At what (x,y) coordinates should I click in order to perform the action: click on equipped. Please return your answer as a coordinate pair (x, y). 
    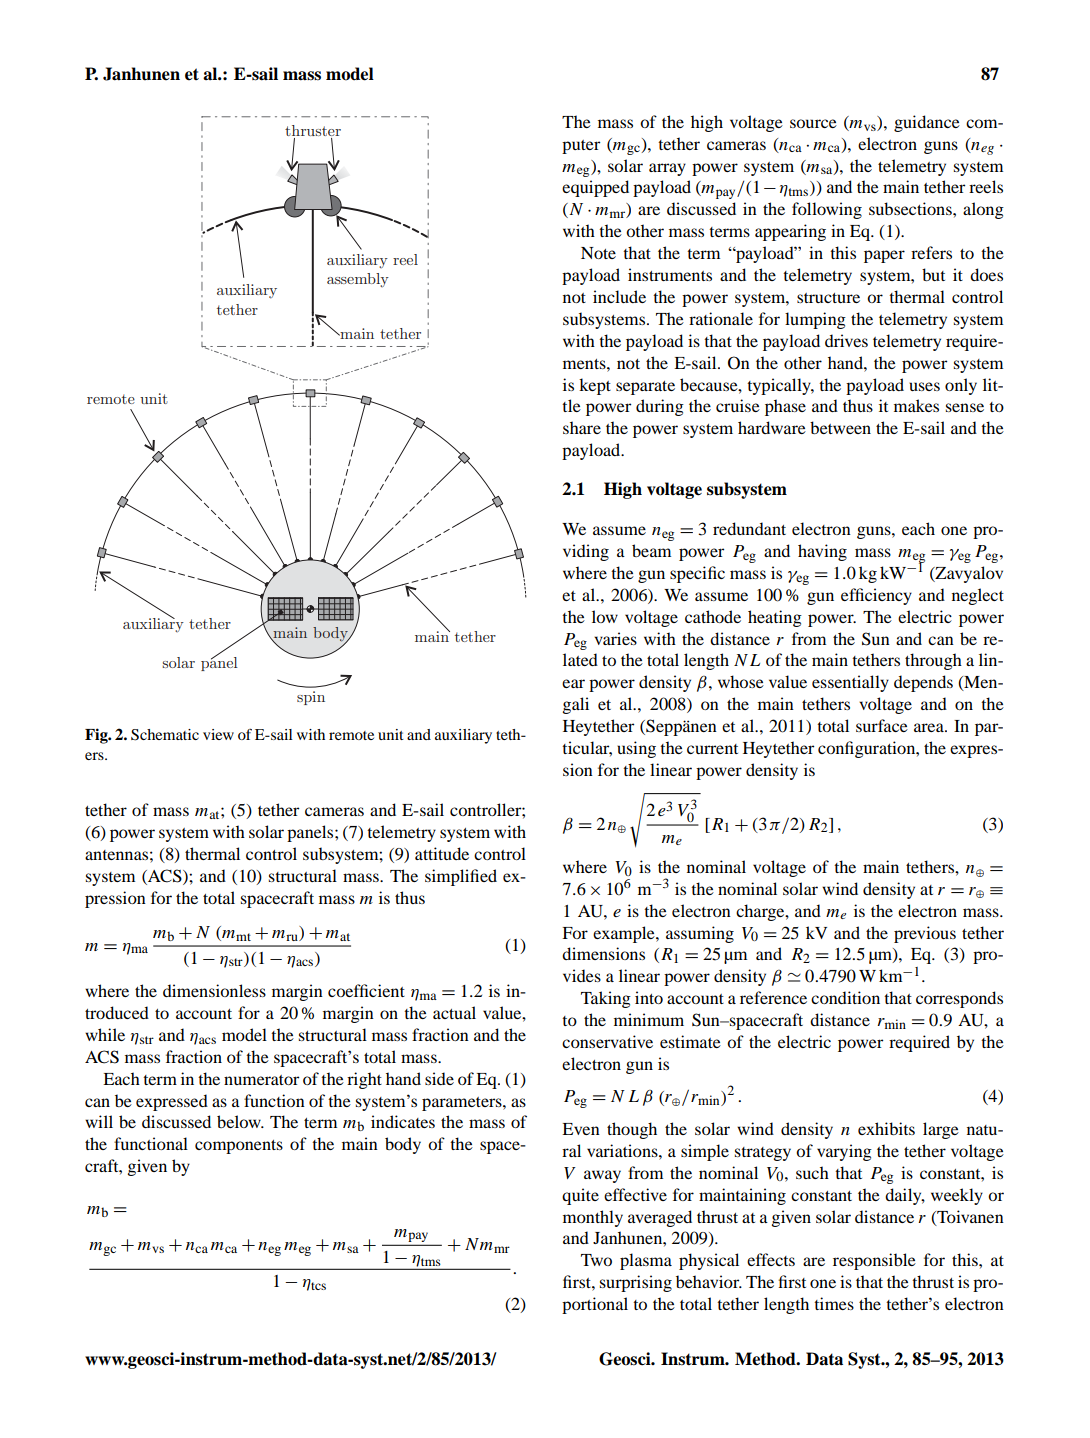
    Looking at the image, I should click on (595, 188).
